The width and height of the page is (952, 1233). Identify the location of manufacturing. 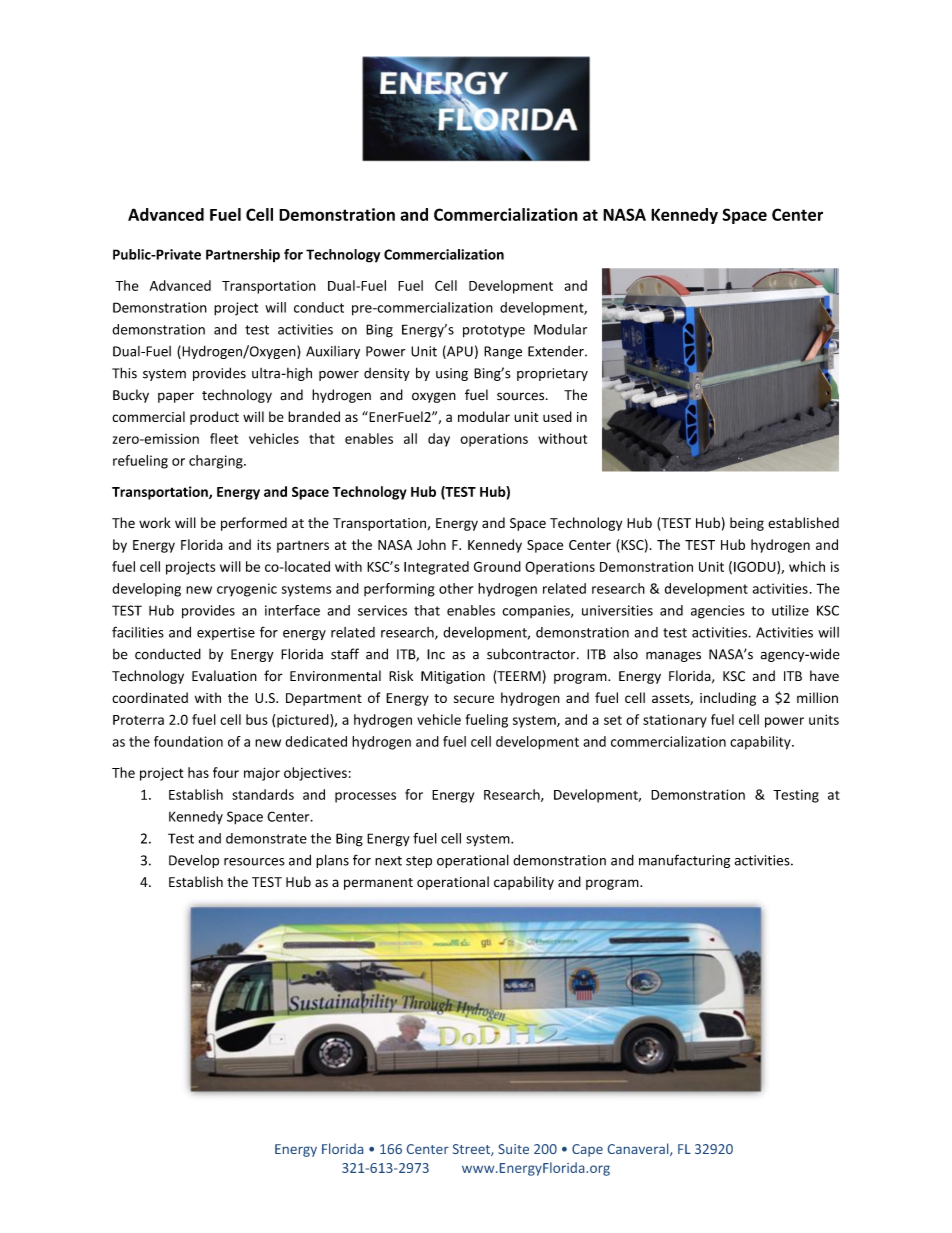
(684, 861).
